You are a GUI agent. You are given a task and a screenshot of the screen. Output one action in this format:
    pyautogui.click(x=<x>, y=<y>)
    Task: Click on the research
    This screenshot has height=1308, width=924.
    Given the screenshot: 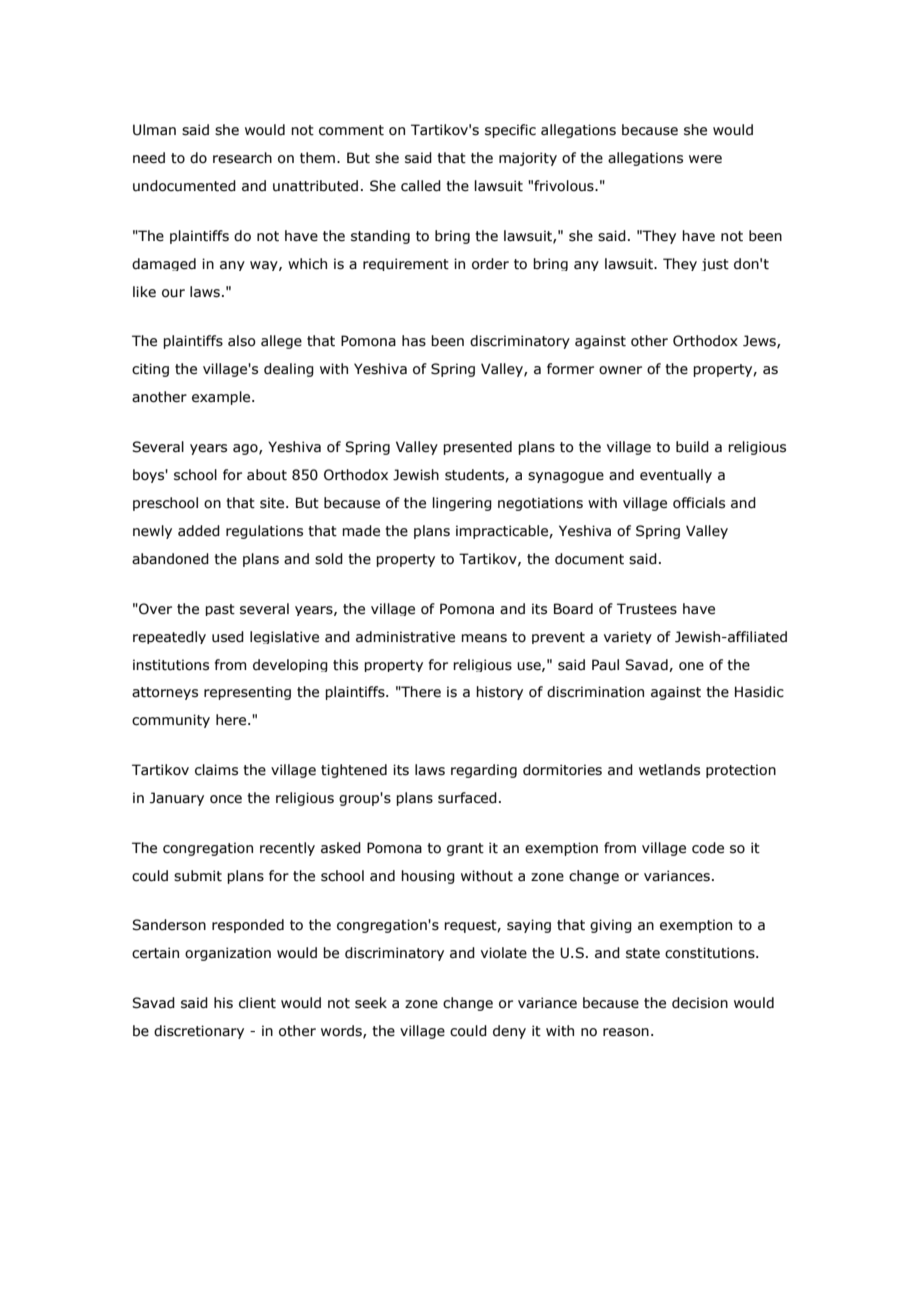 What is the action you would take?
    pyautogui.click(x=242, y=158)
